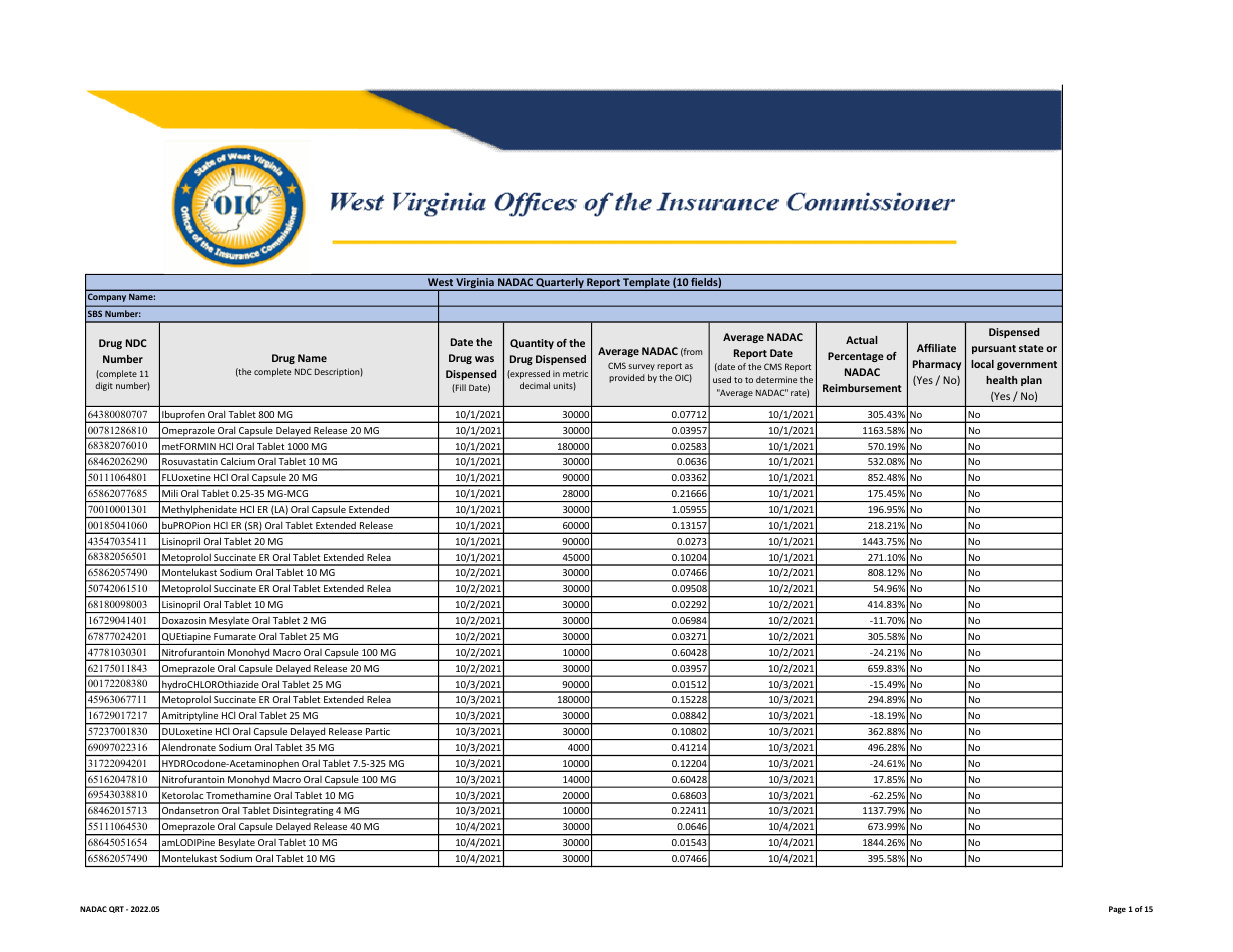  What do you see at coordinates (994, 349) in the page?
I see `pursuant` at bounding box center [994, 349].
